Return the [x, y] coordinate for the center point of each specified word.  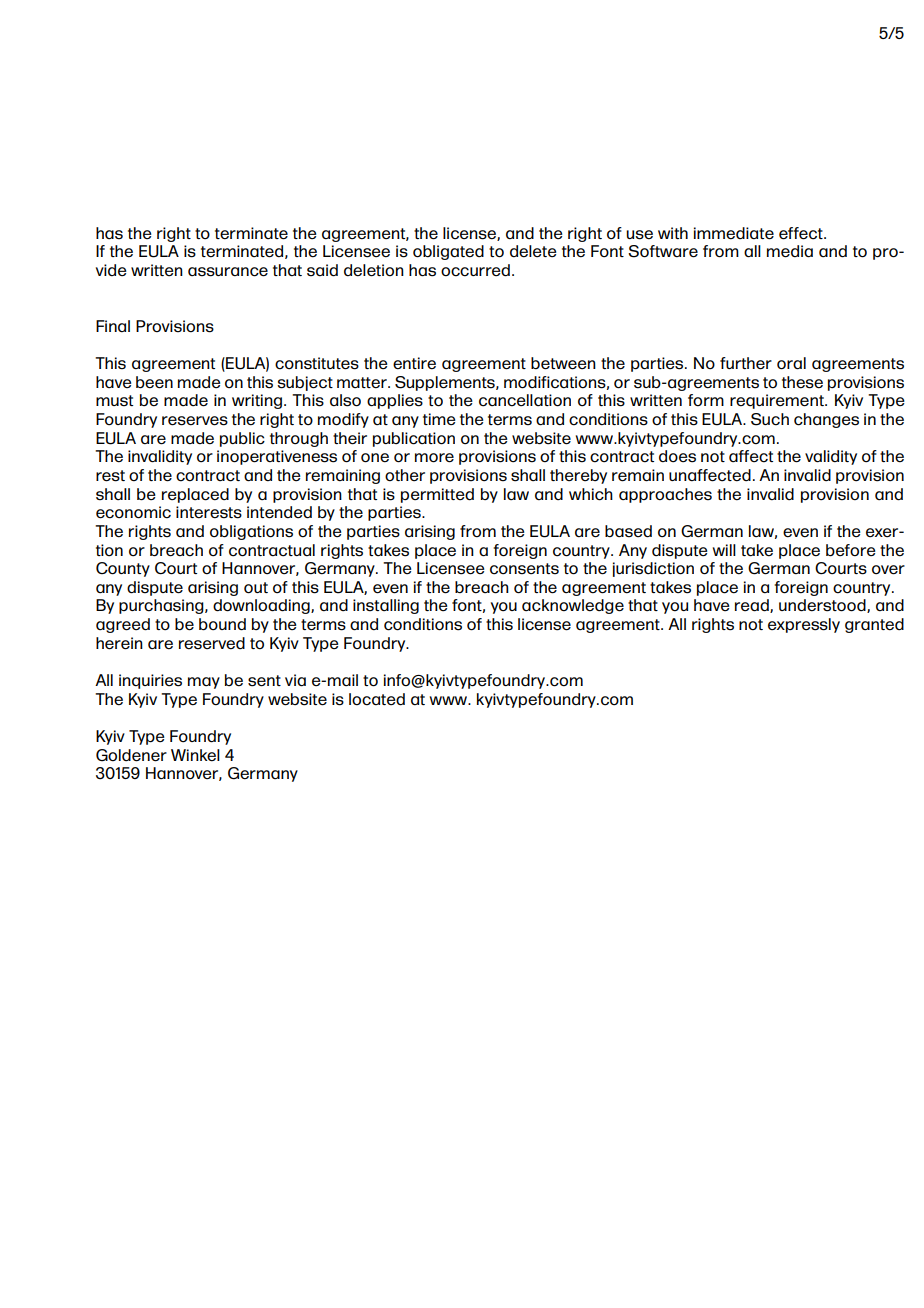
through [299, 439]
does [677, 456]
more [434, 458]
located [377, 699]
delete [533, 251]
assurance [228, 272]
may [204, 683]
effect [802, 233]
